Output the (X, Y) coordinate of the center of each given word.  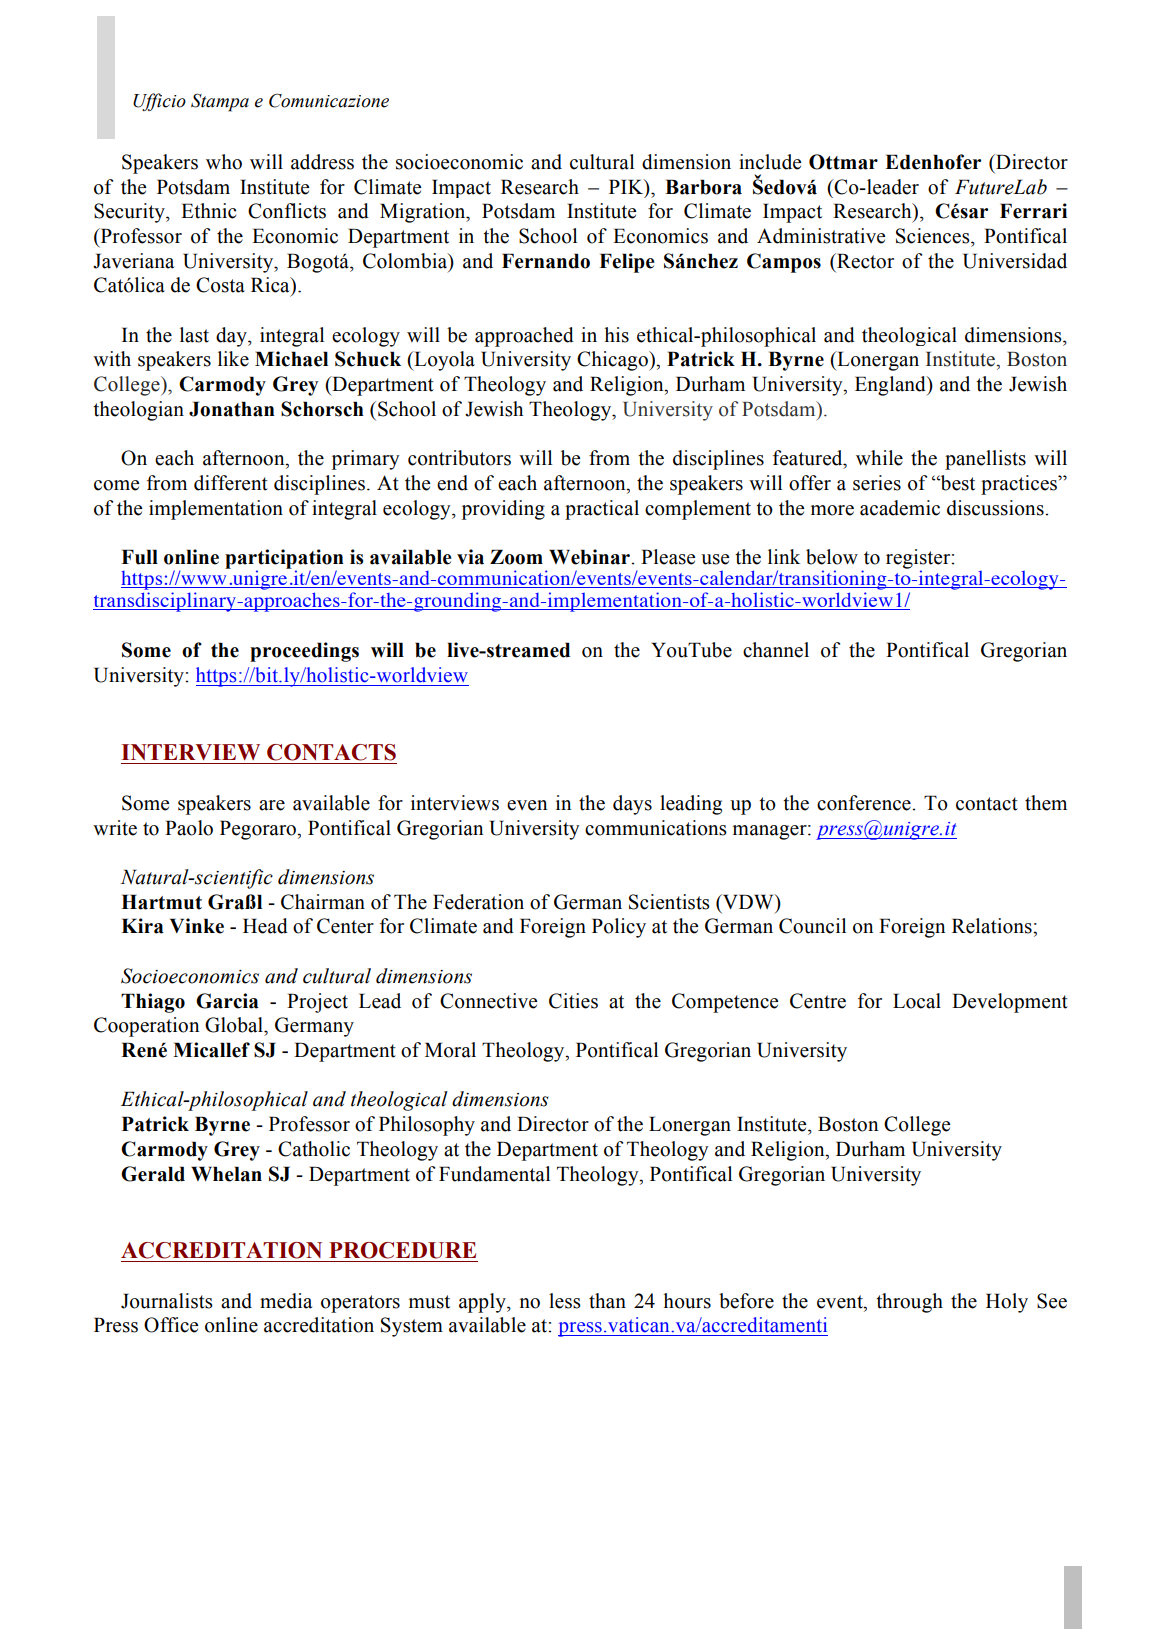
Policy (619, 928)
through (909, 1303)
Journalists (167, 1301)
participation (284, 560)
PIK (627, 186)
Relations (993, 926)
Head (265, 926)
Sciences (934, 236)
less (565, 1301)
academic (900, 508)
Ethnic (208, 211)
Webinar (590, 557)
